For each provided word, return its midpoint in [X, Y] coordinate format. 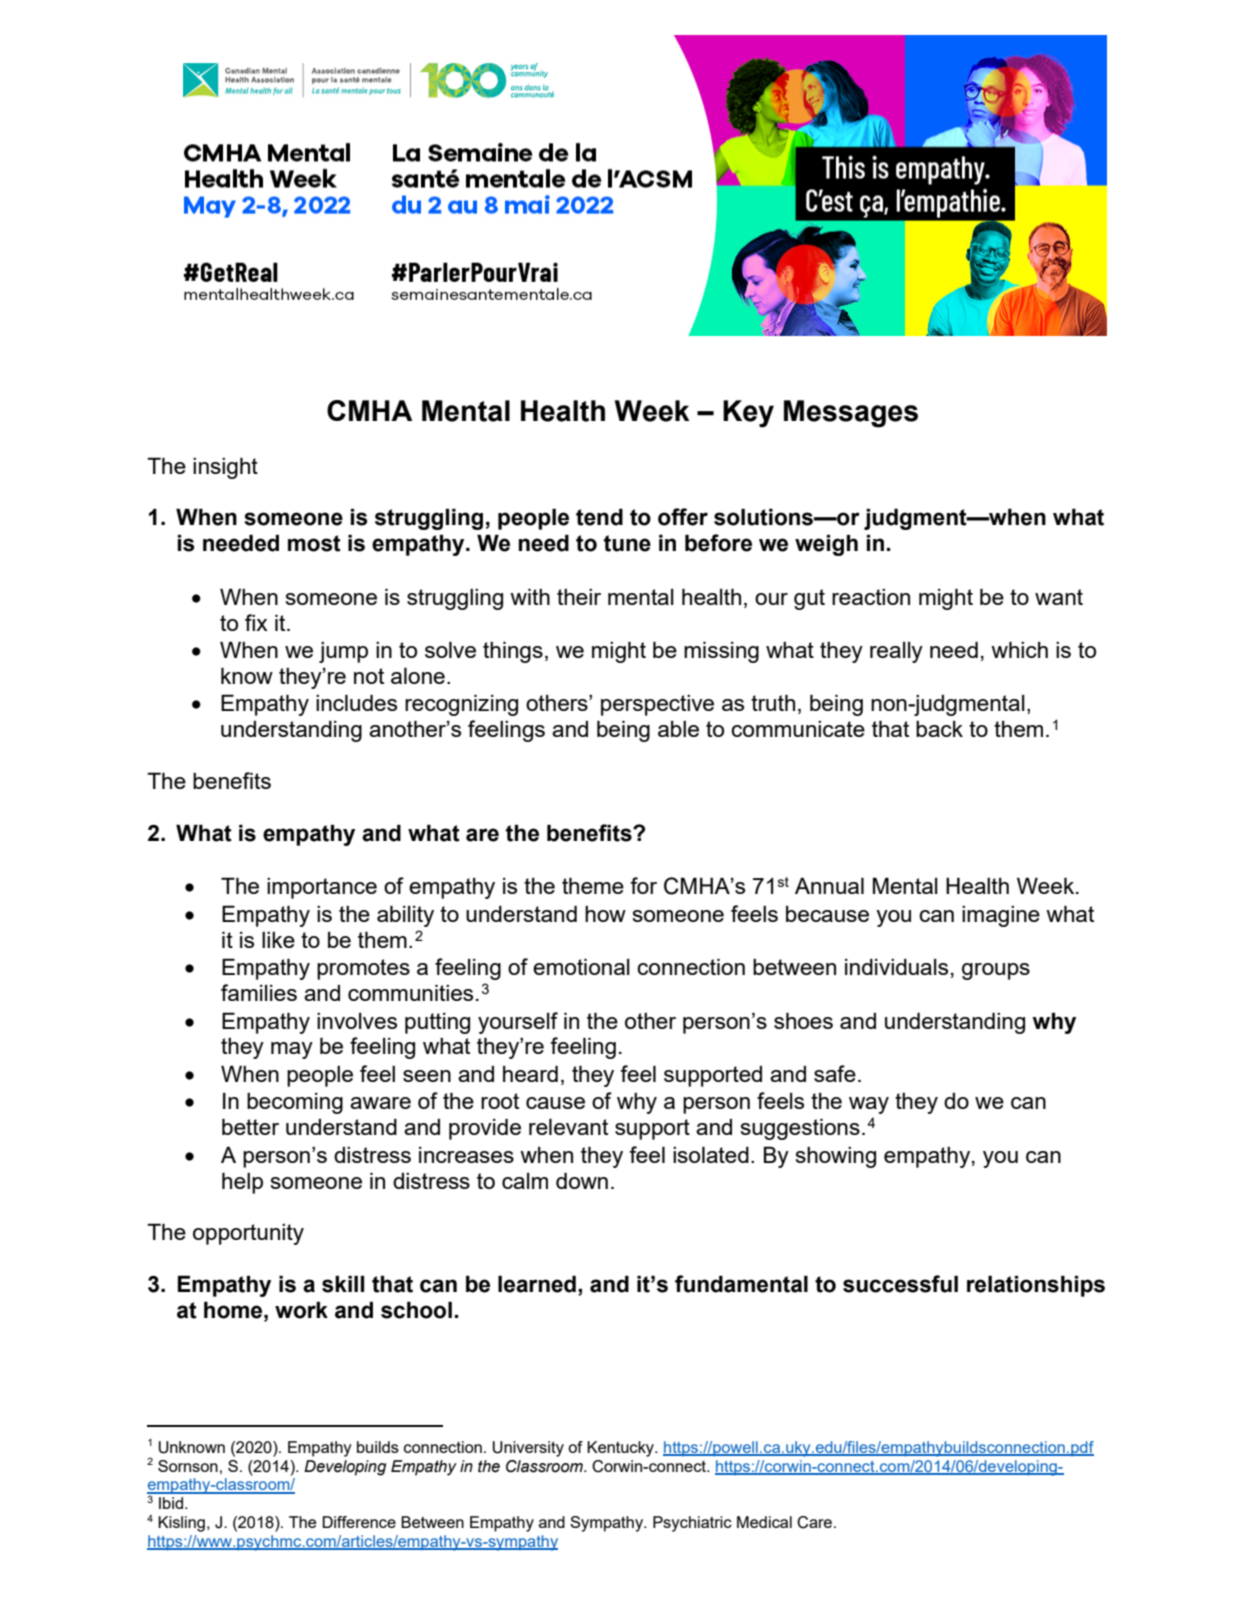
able [678, 729]
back [939, 729]
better [250, 1126]
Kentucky [621, 1449]
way [869, 1105]
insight [225, 468]
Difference [359, 1522]
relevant [568, 1126]
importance [322, 888]
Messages [851, 414]
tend [599, 517]
